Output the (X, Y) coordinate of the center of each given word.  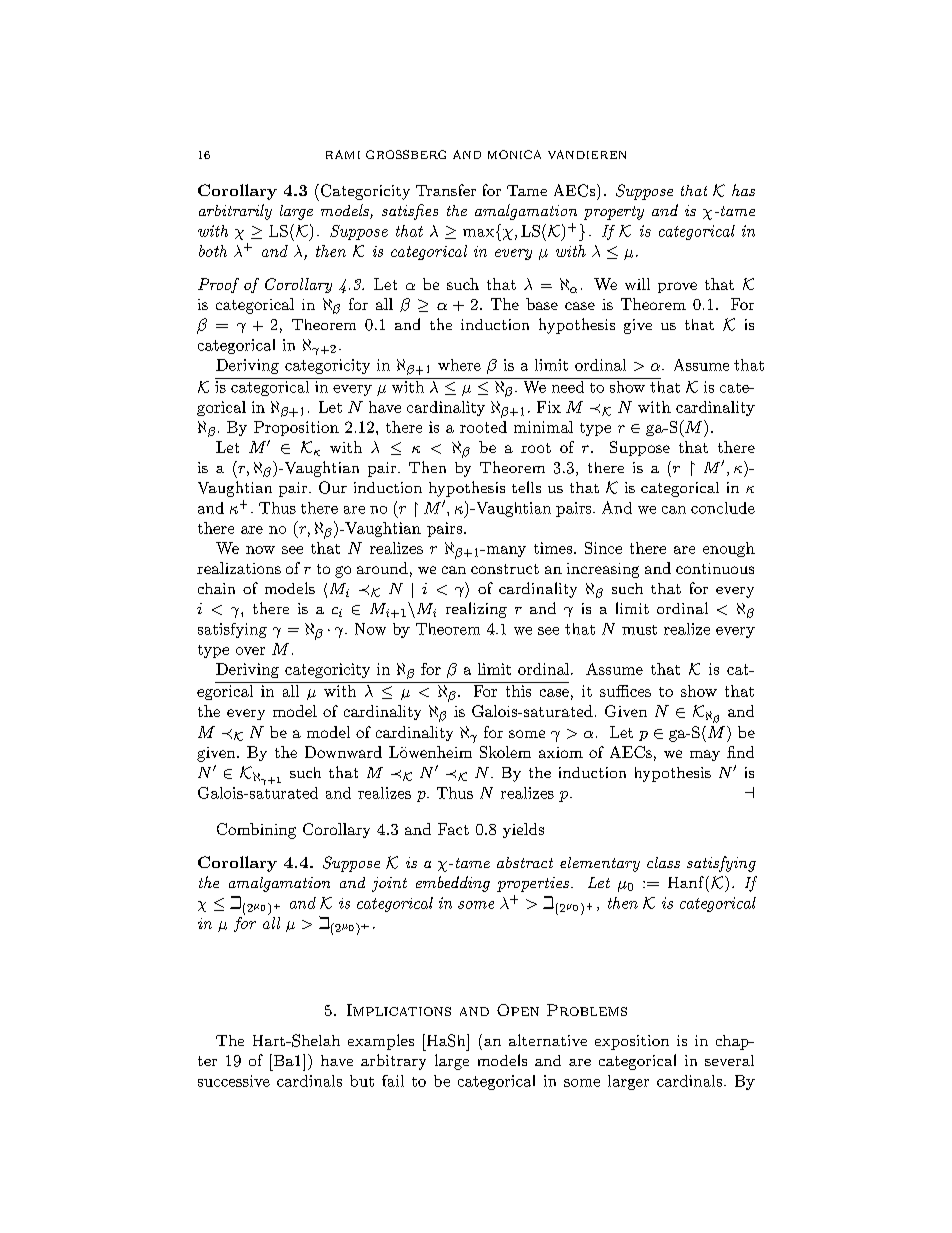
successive (234, 1081)
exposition (632, 1042)
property (614, 213)
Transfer (446, 190)
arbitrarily (235, 212)
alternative (548, 1040)
